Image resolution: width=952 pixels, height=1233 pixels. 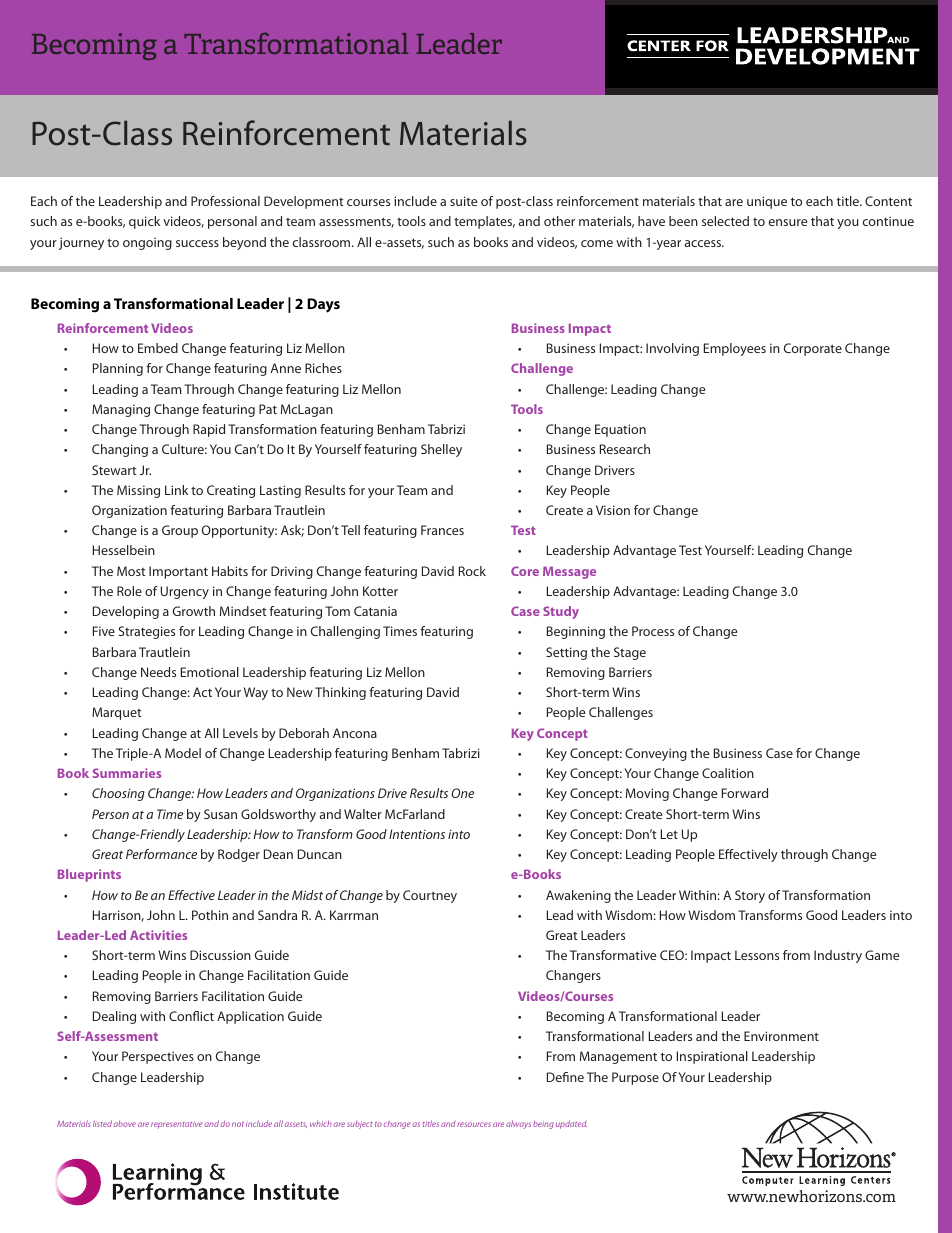 I want to click on resources, so click(x=474, y=1124).
